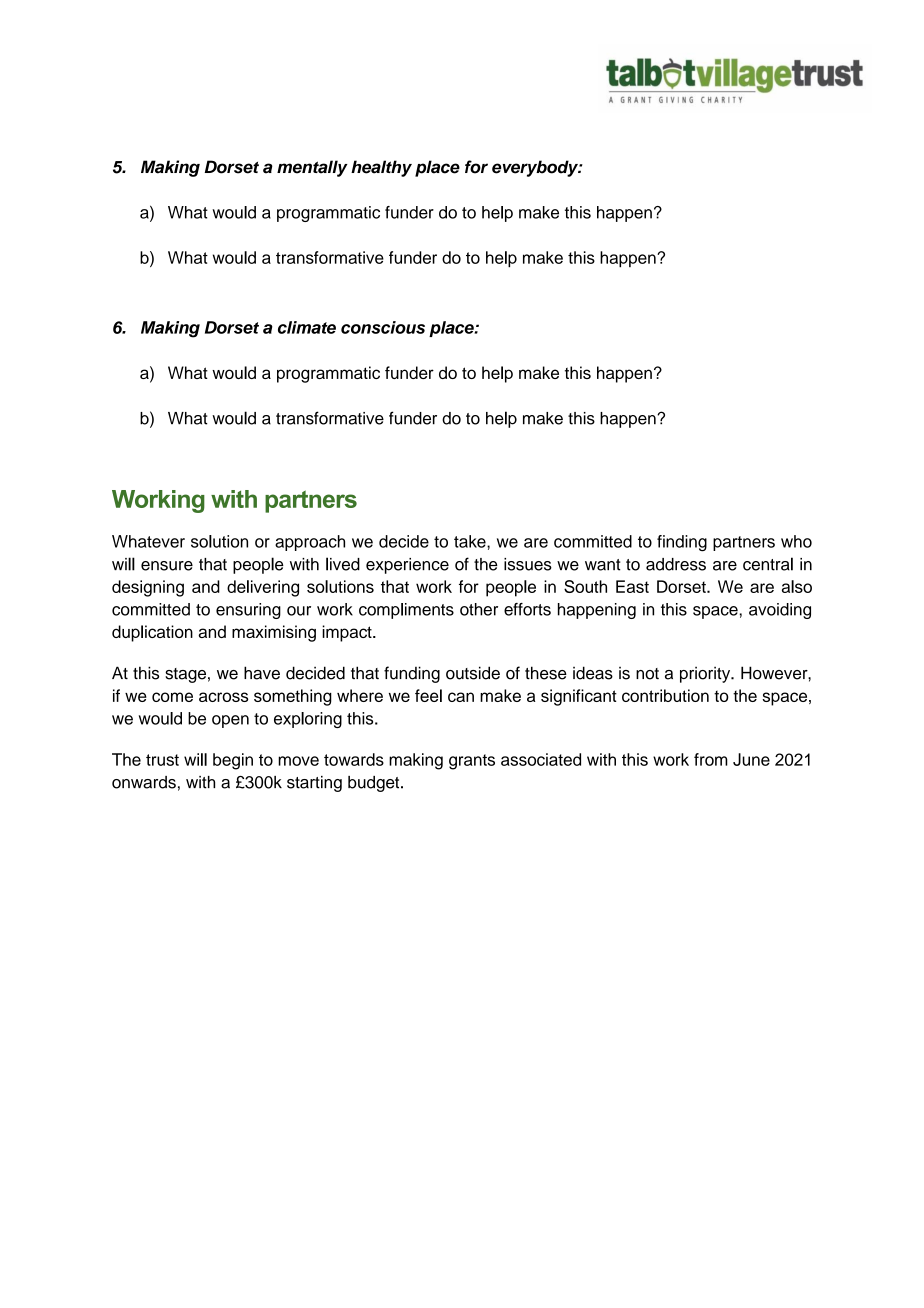 Image resolution: width=924 pixels, height=1308 pixels. I want to click on healthy, so click(381, 168).
